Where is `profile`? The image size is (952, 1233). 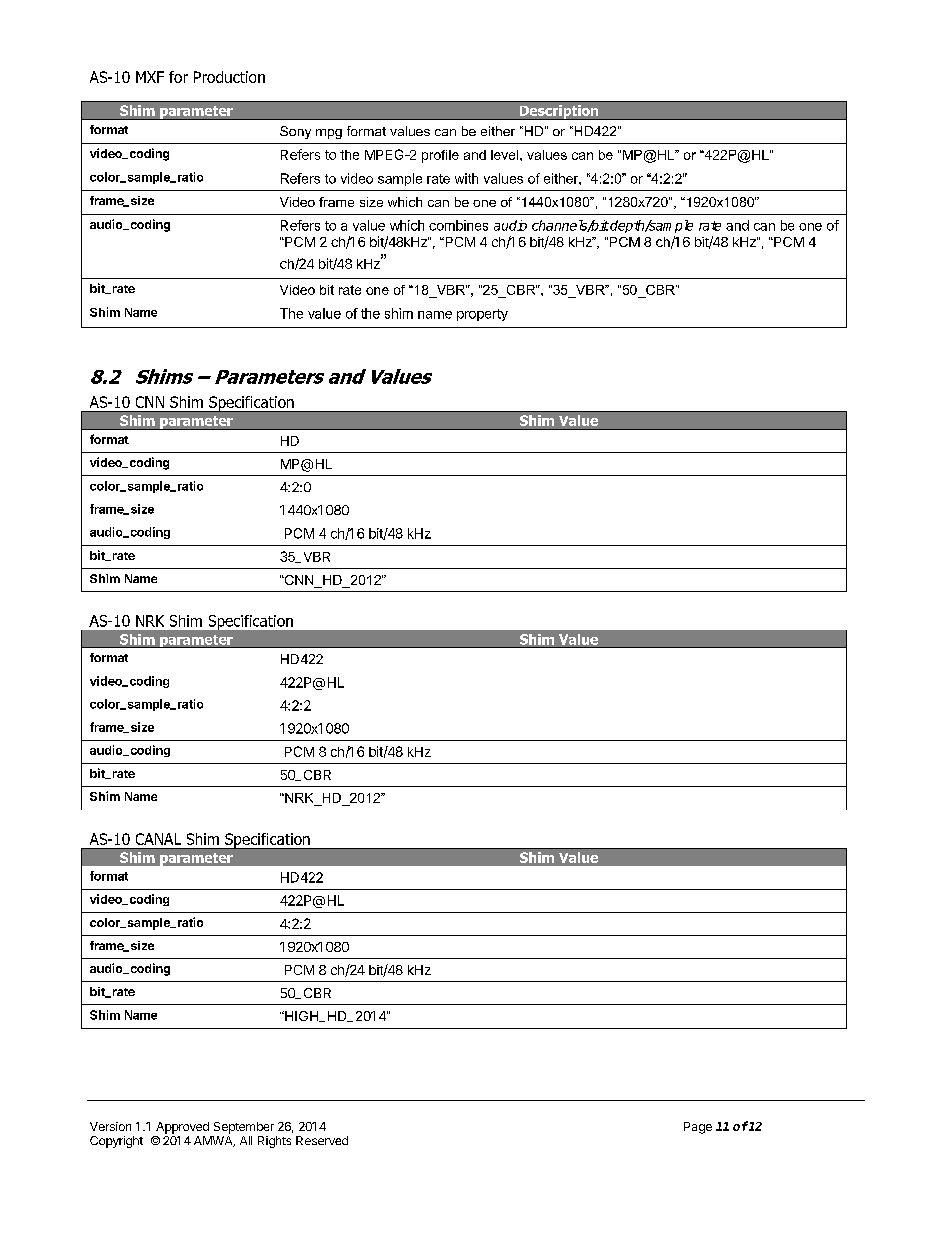
profile is located at coordinates (440, 156).
